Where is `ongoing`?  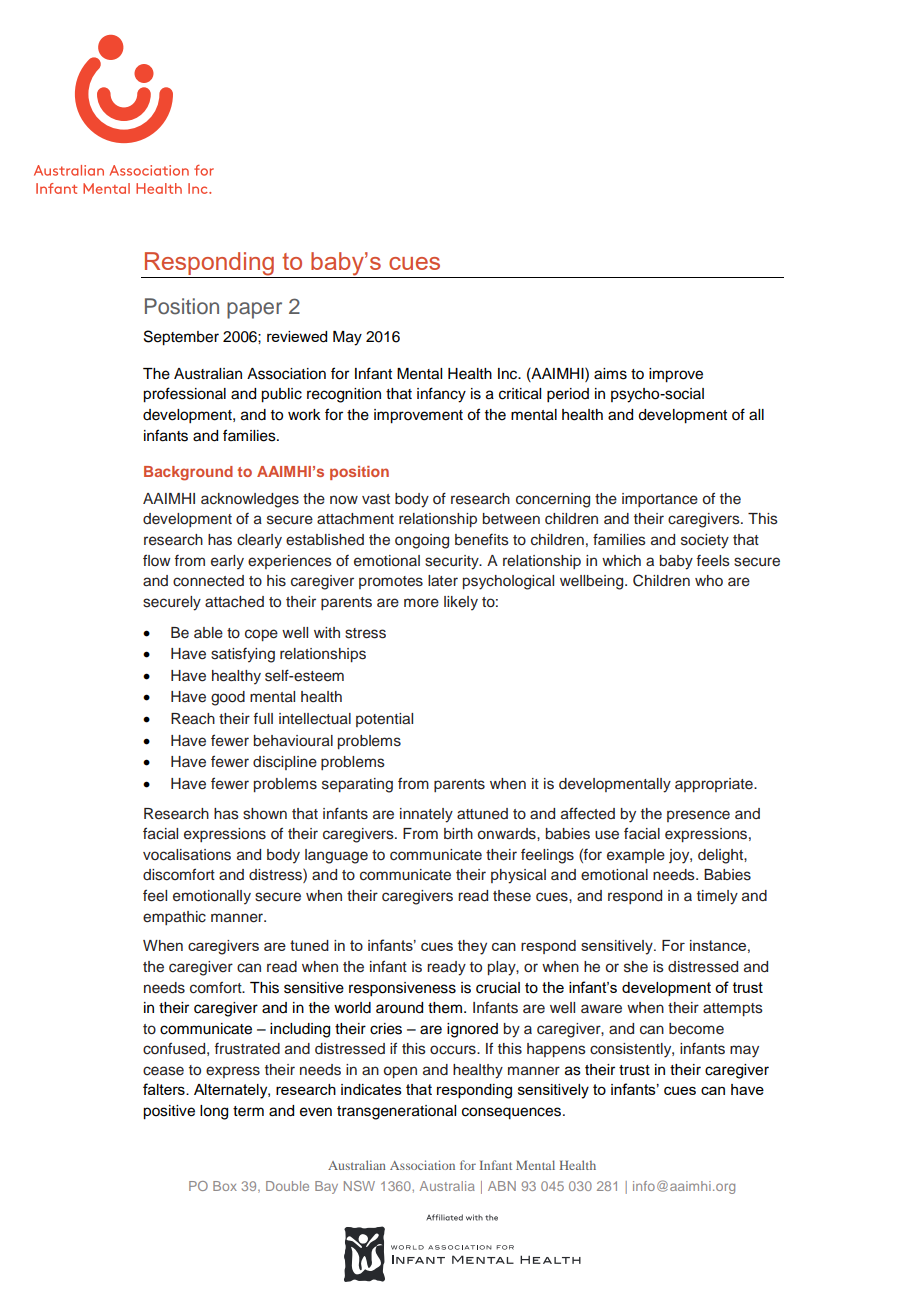
ongoing is located at coordinates (422, 541).
